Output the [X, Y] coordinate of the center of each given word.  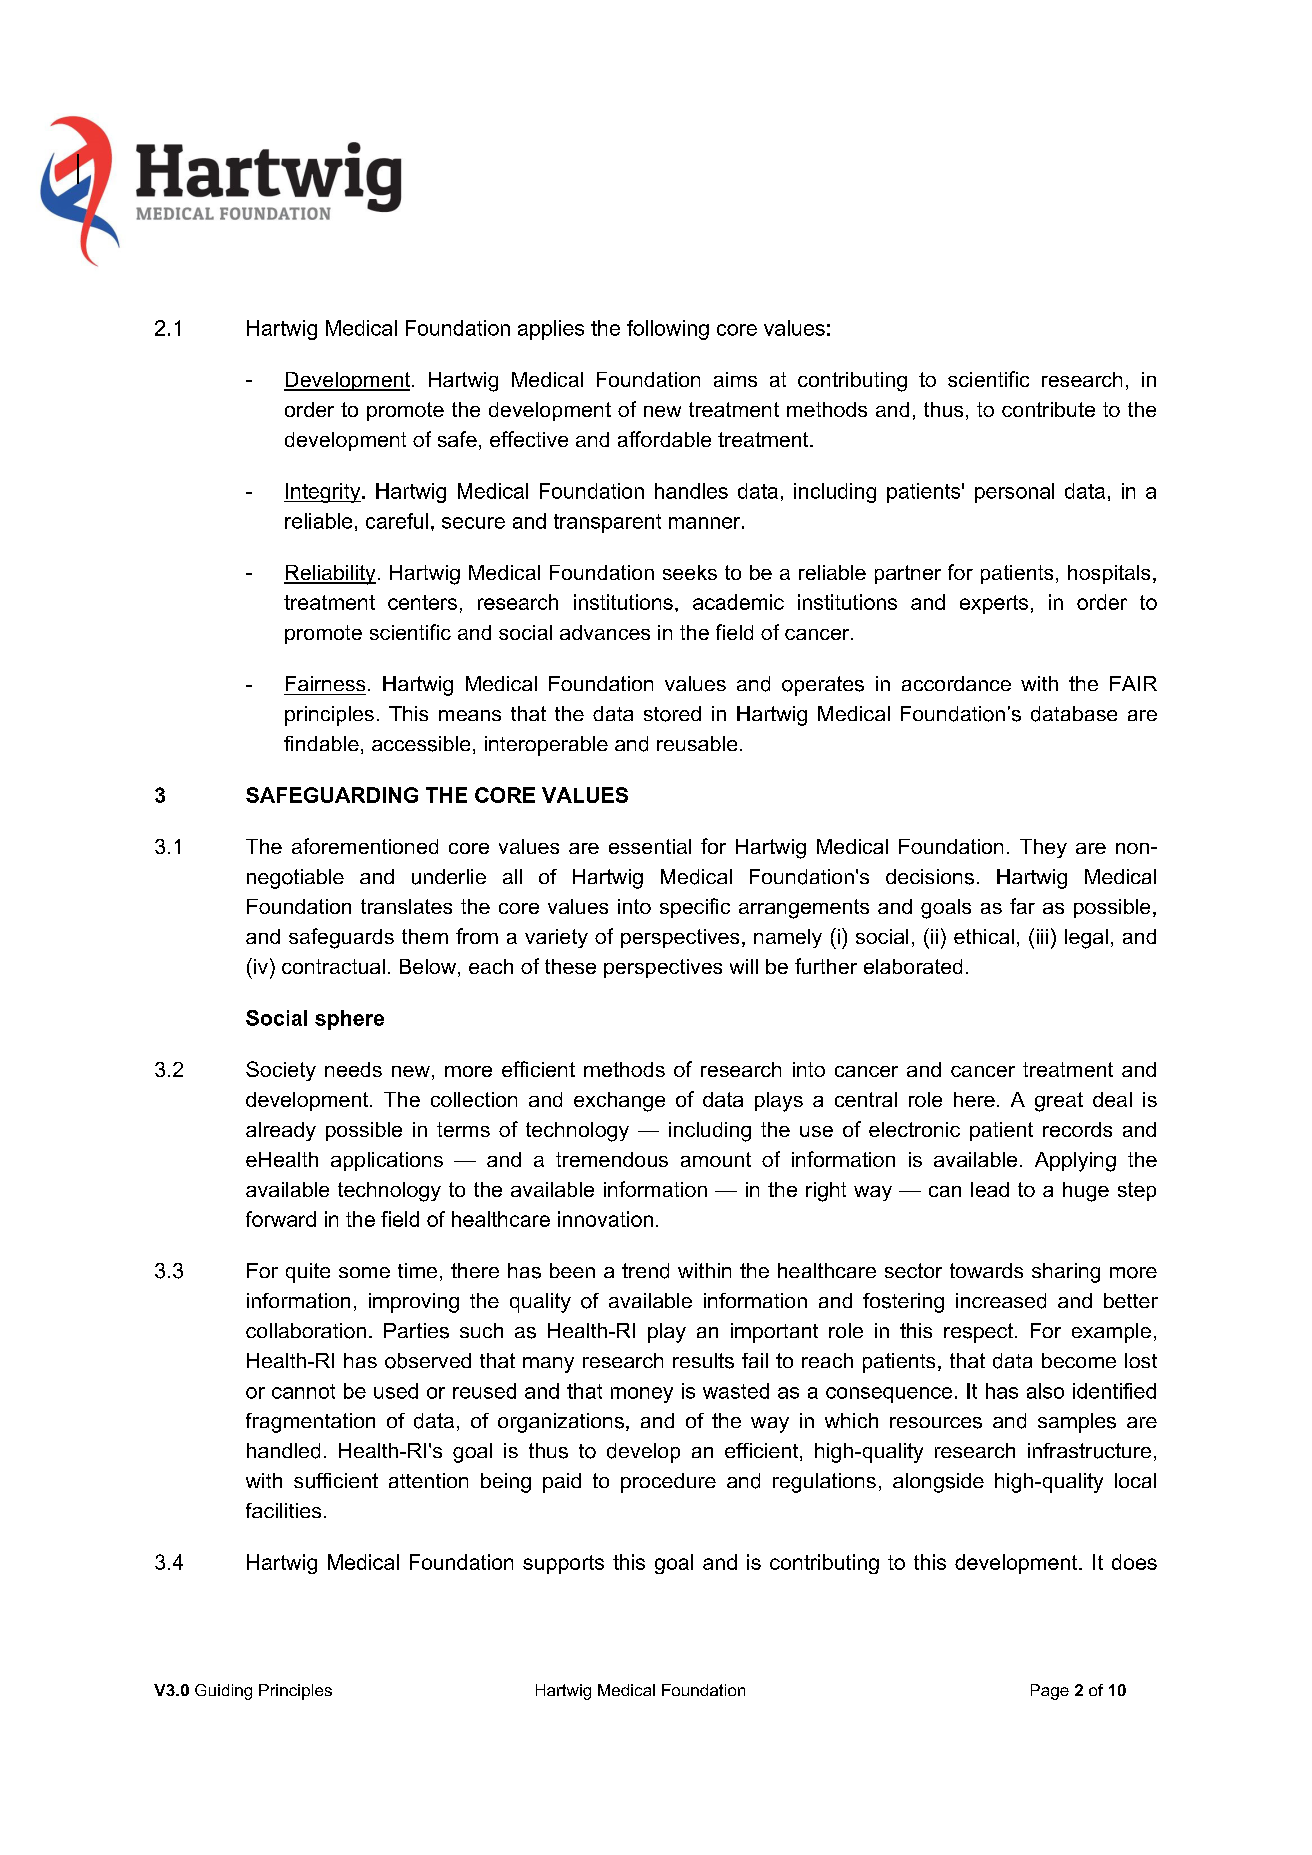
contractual [333, 966]
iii [1042, 936]
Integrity [323, 493]
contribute [1048, 409]
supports [563, 1564]
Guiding [223, 1692]
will [744, 966]
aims [735, 379]
